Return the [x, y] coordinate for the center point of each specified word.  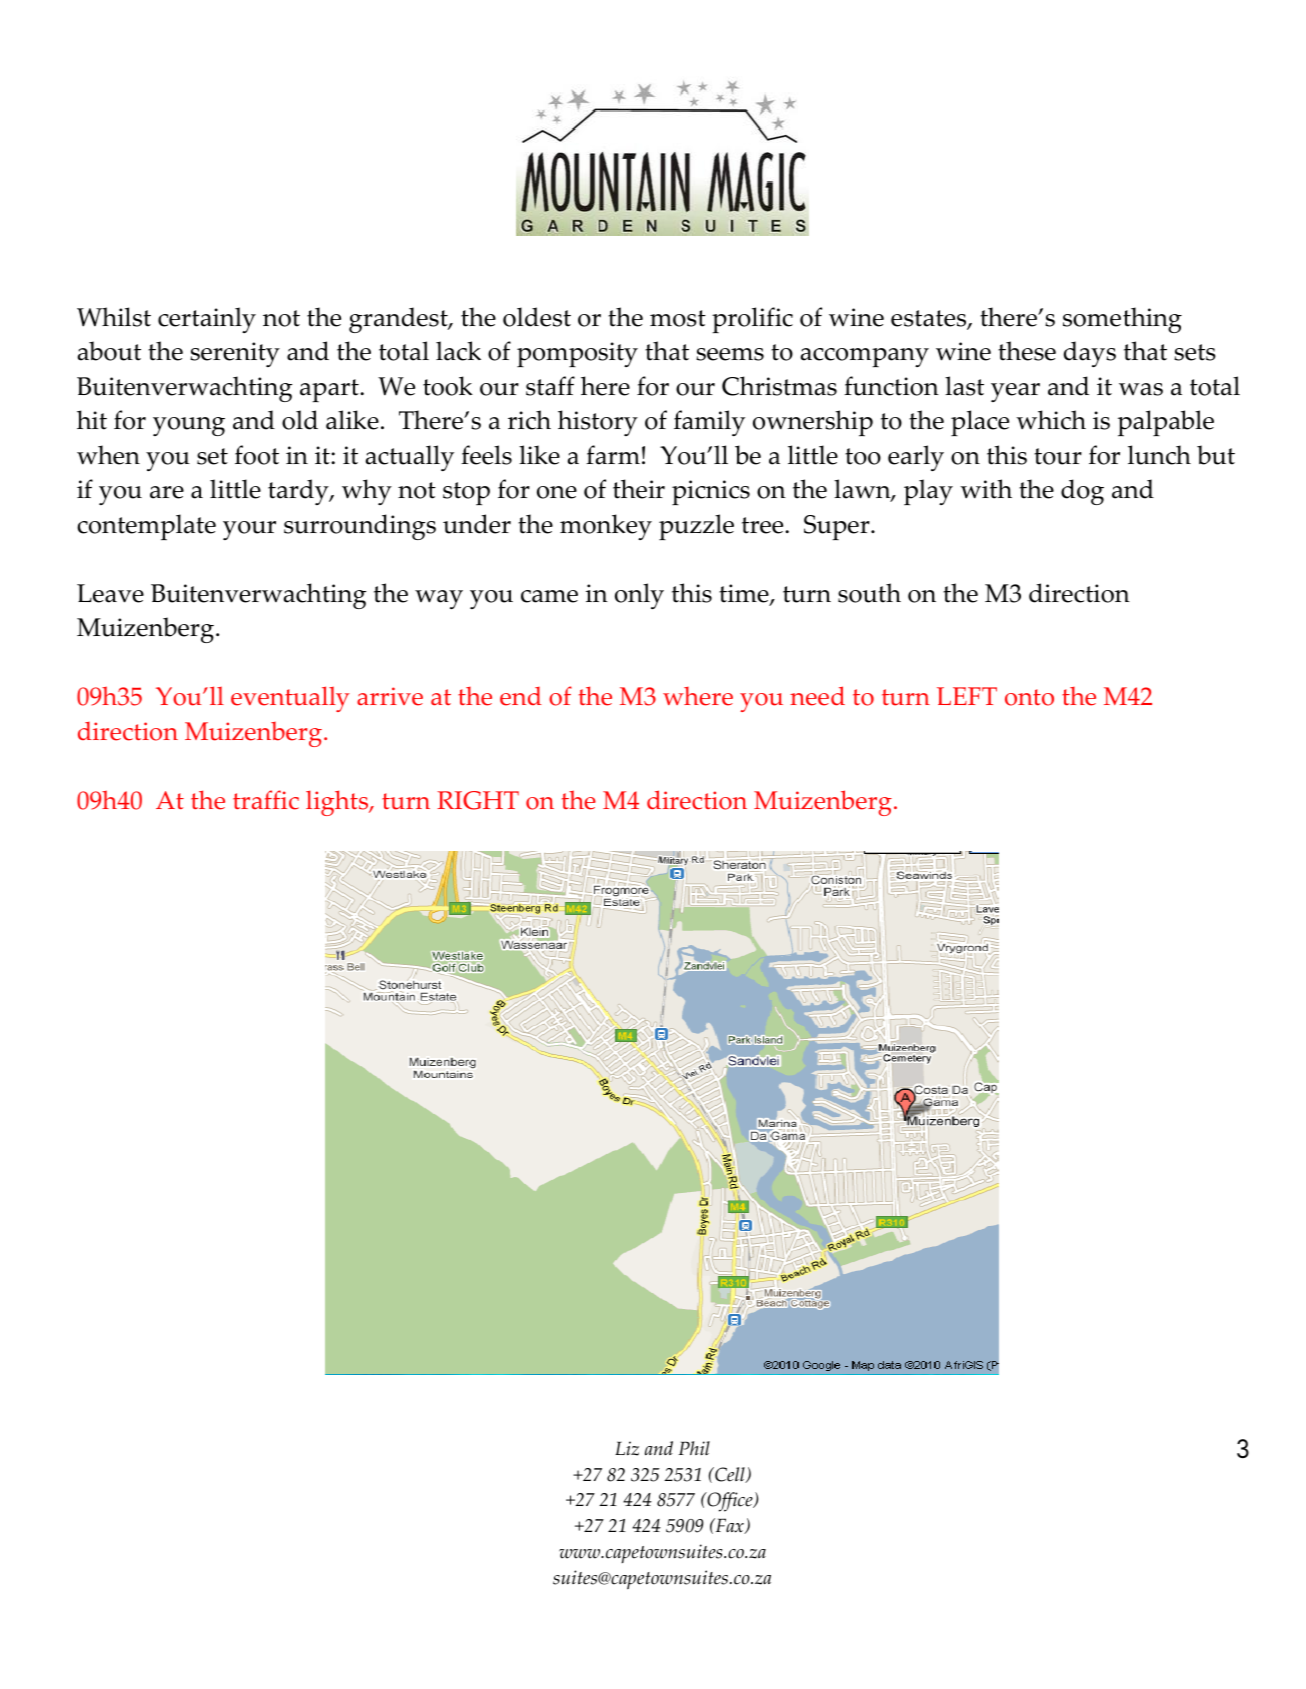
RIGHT [478, 800]
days [1090, 354]
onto [1029, 697]
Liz [627, 1448]
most [678, 318]
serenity [235, 354]
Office [730, 1502]
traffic [266, 800]
